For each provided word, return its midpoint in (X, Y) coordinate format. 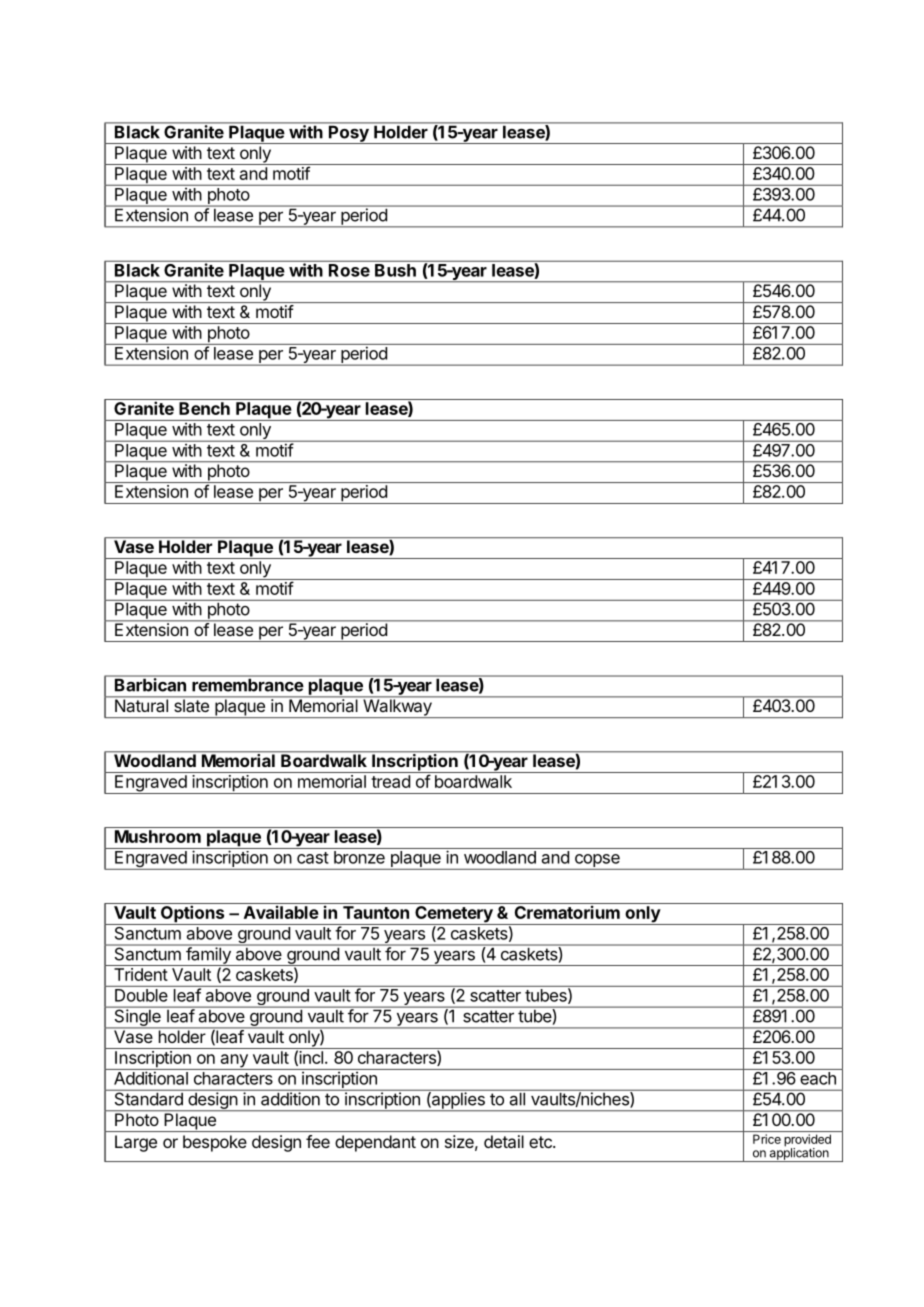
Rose (349, 270)
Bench (204, 408)
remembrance (247, 685)
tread (390, 781)
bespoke (215, 1143)
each (818, 1078)
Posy (349, 133)
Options (192, 915)
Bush (395, 270)
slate (191, 704)
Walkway (397, 707)
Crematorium (567, 912)
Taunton (376, 912)
